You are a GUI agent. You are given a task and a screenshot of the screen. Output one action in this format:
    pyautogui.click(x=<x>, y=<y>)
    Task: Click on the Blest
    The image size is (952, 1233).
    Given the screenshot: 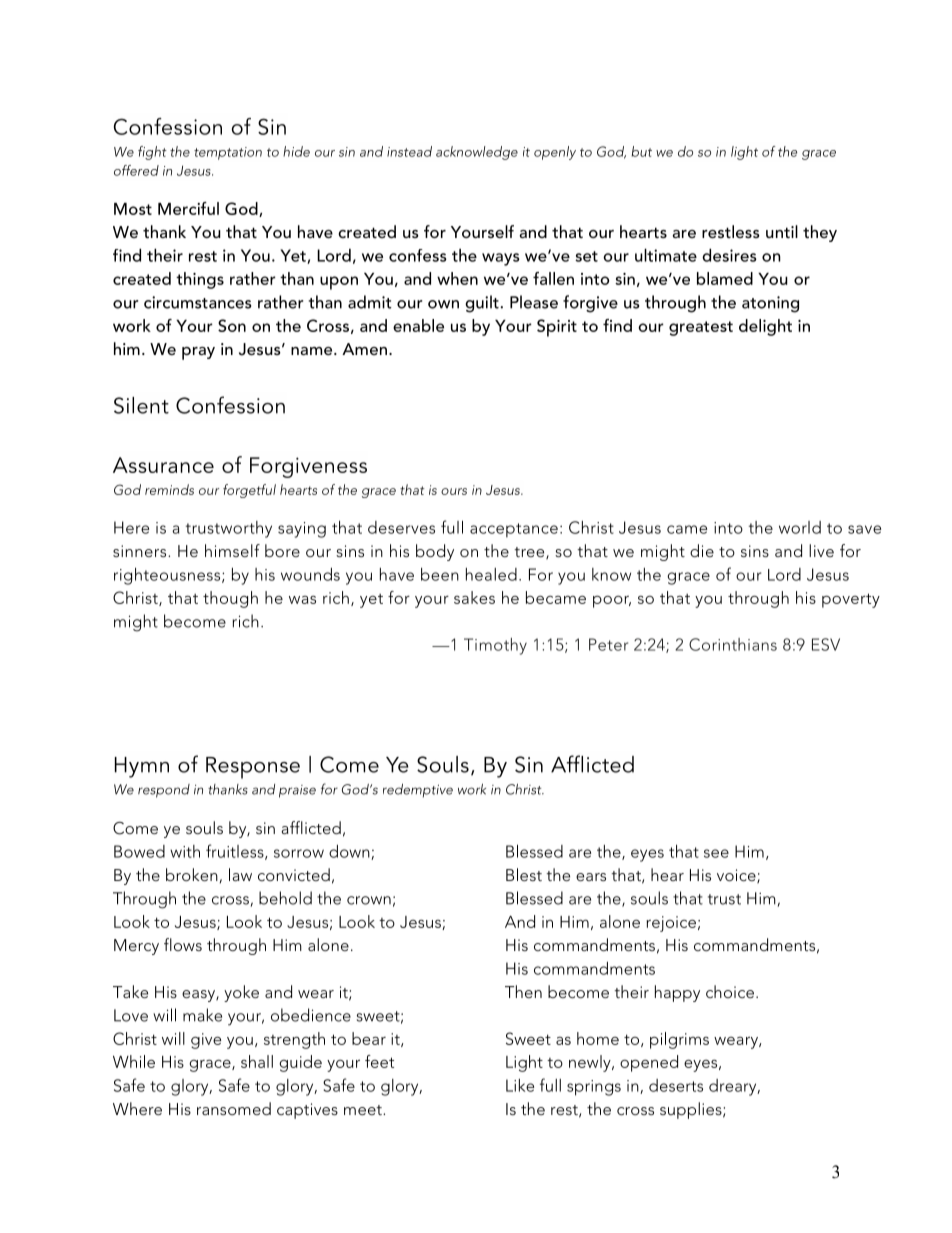 What is the action you would take?
    pyautogui.click(x=524, y=874)
